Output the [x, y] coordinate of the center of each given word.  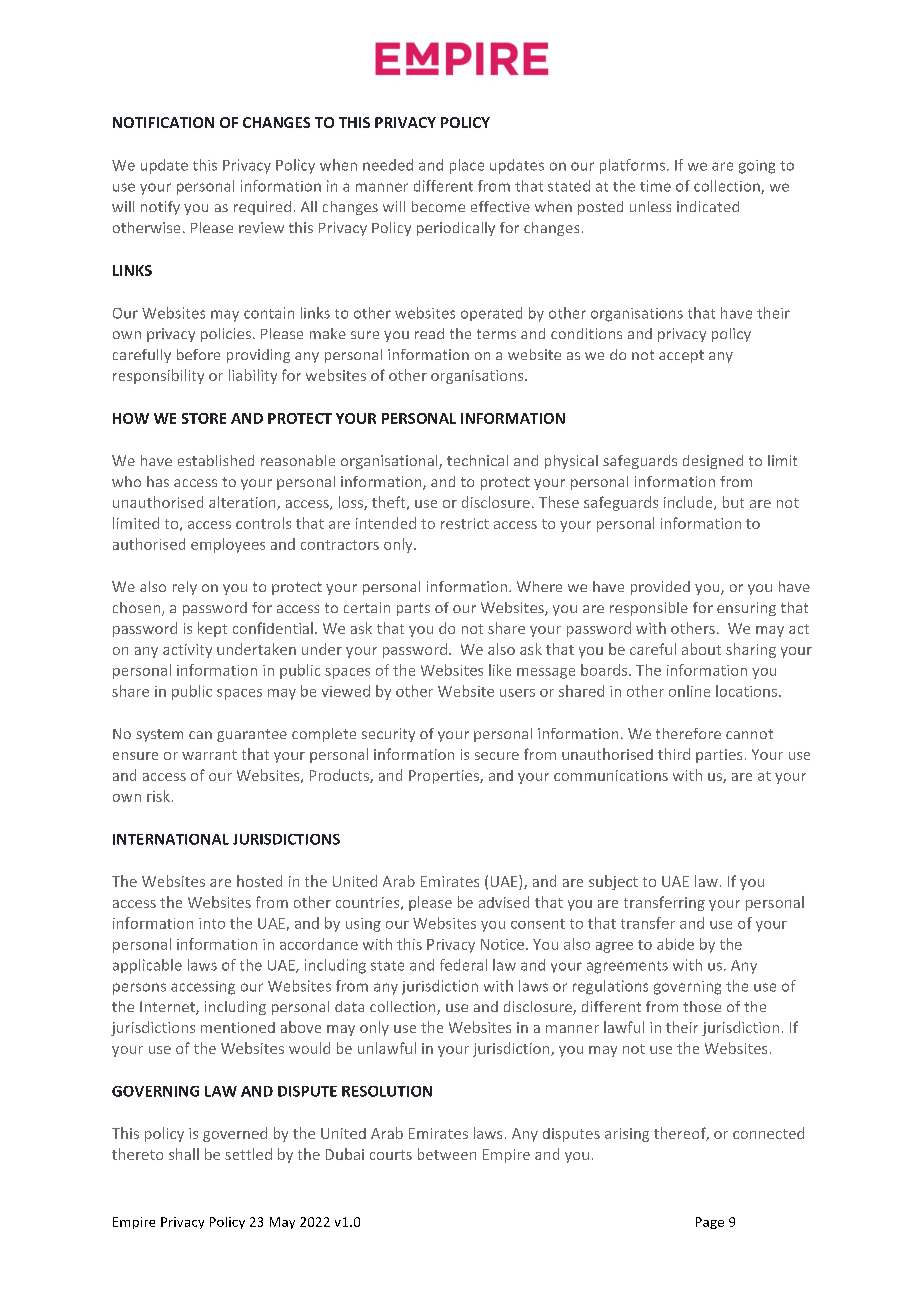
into [212, 923]
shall [184, 1154]
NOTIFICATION [163, 122]
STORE [204, 418]
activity [187, 651]
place [467, 166]
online [689, 691]
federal [463, 965]
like [500, 670]
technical [477, 460]
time [655, 186]
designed [713, 462]
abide [675, 944]
